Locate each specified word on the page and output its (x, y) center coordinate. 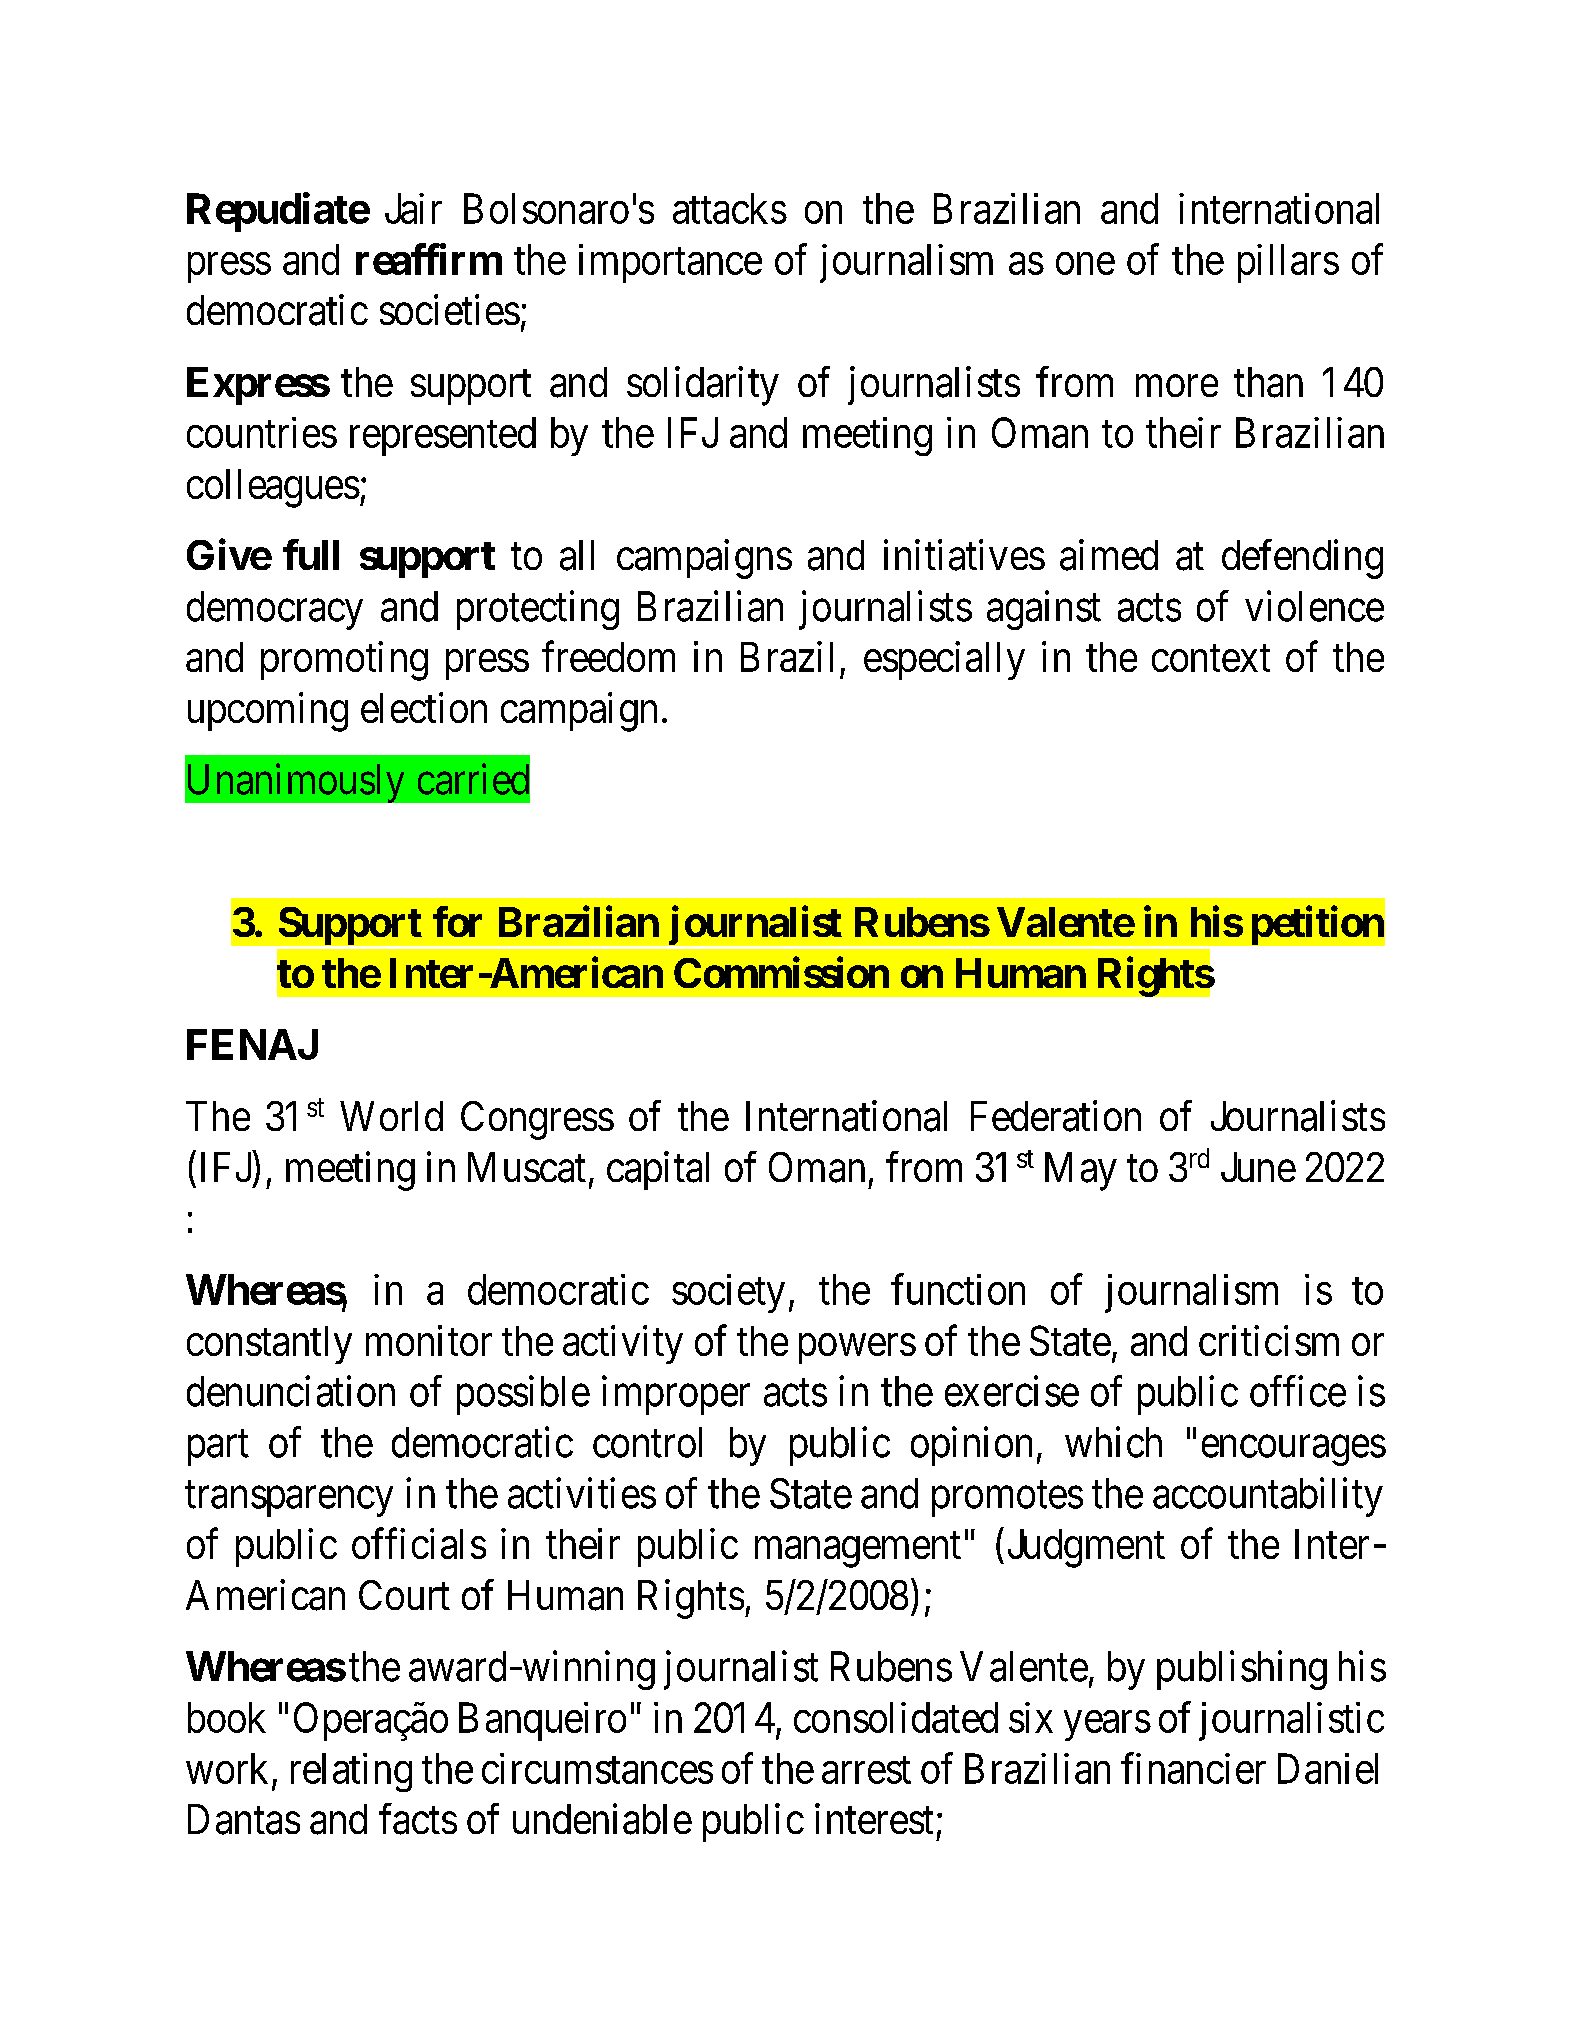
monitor (429, 1340)
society (728, 1293)
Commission (781, 972)
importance (670, 263)
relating (351, 1772)
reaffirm (429, 259)
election (424, 707)
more (1177, 386)
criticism (1269, 1340)
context (1211, 658)
